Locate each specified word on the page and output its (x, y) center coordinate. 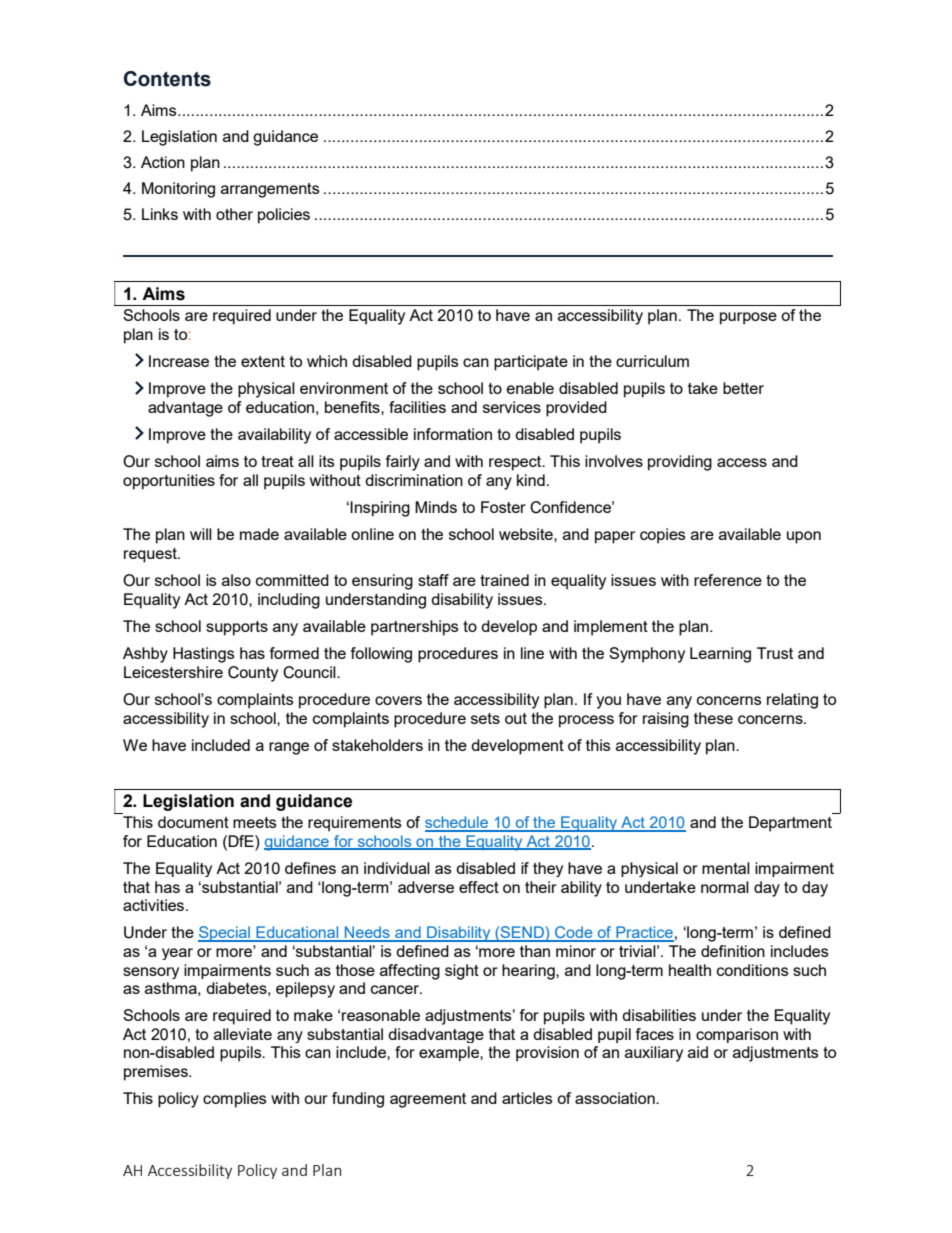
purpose (748, 318)
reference (728, 580)
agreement (428, 1100)
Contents (167, 79)
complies (235, 1100)
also (236, 580)
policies (284, 216)
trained (504, 580)
